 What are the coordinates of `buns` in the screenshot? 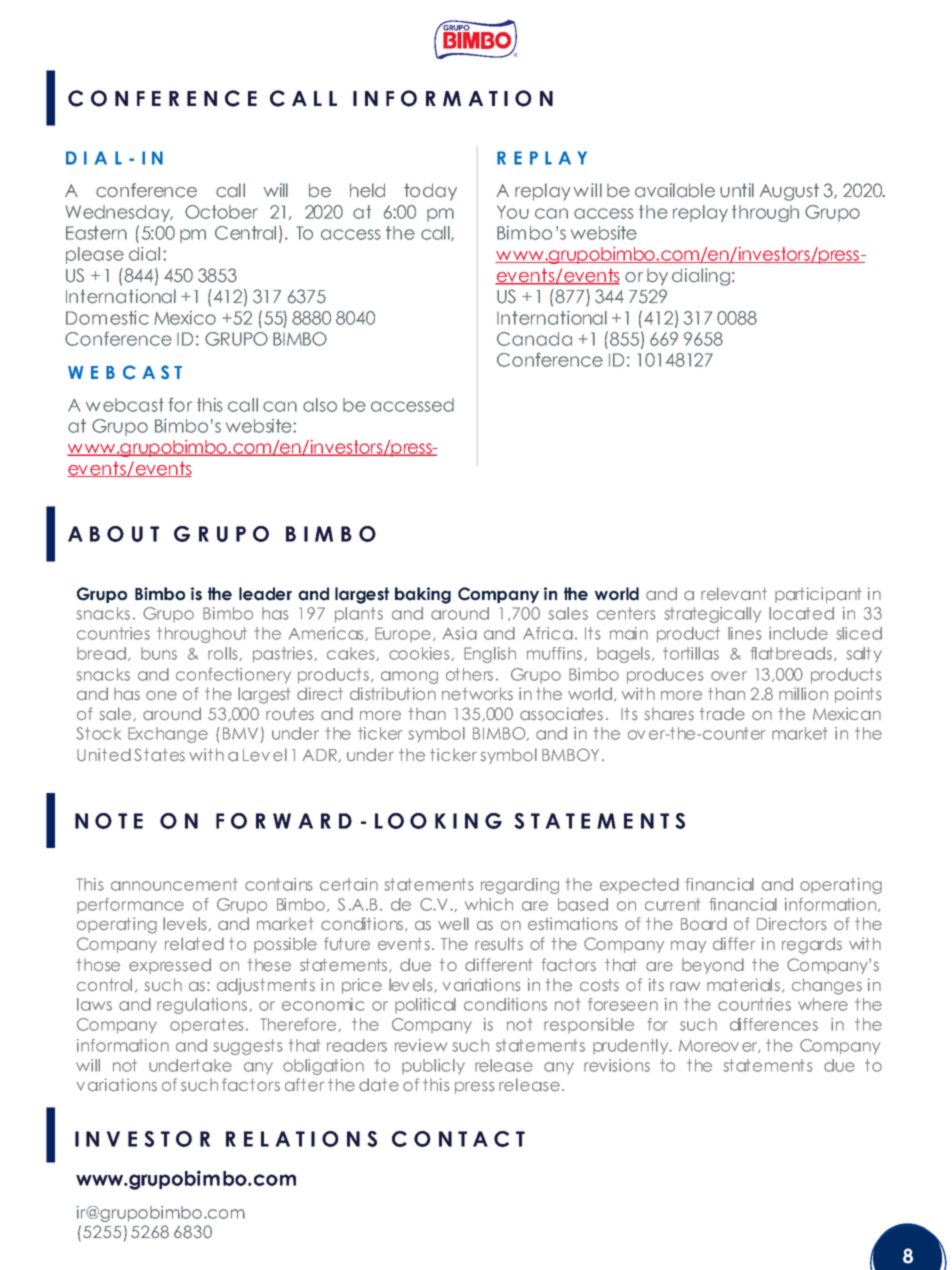 It's located at (159, 653).
